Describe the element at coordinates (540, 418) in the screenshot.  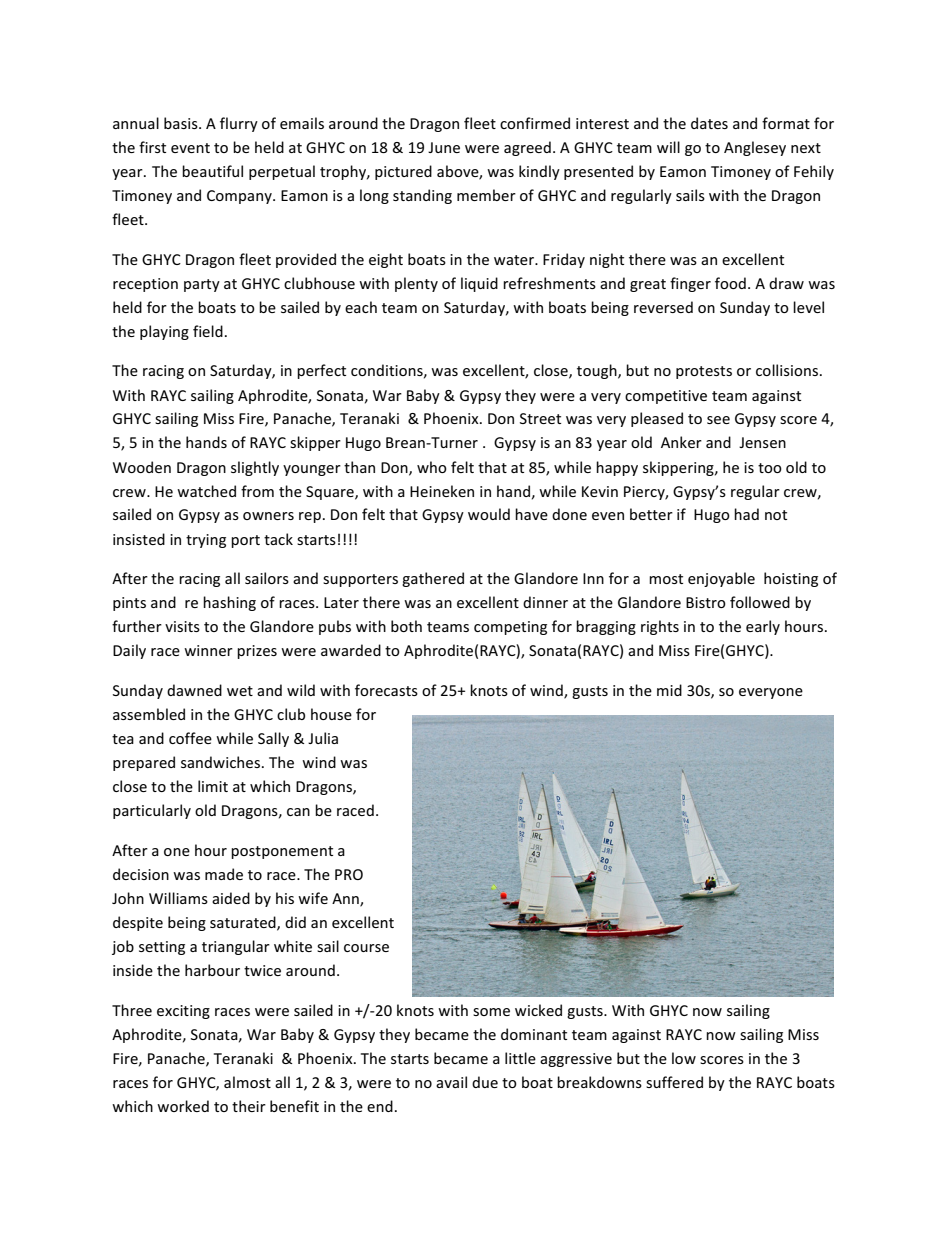
I see `Street` at that location.
